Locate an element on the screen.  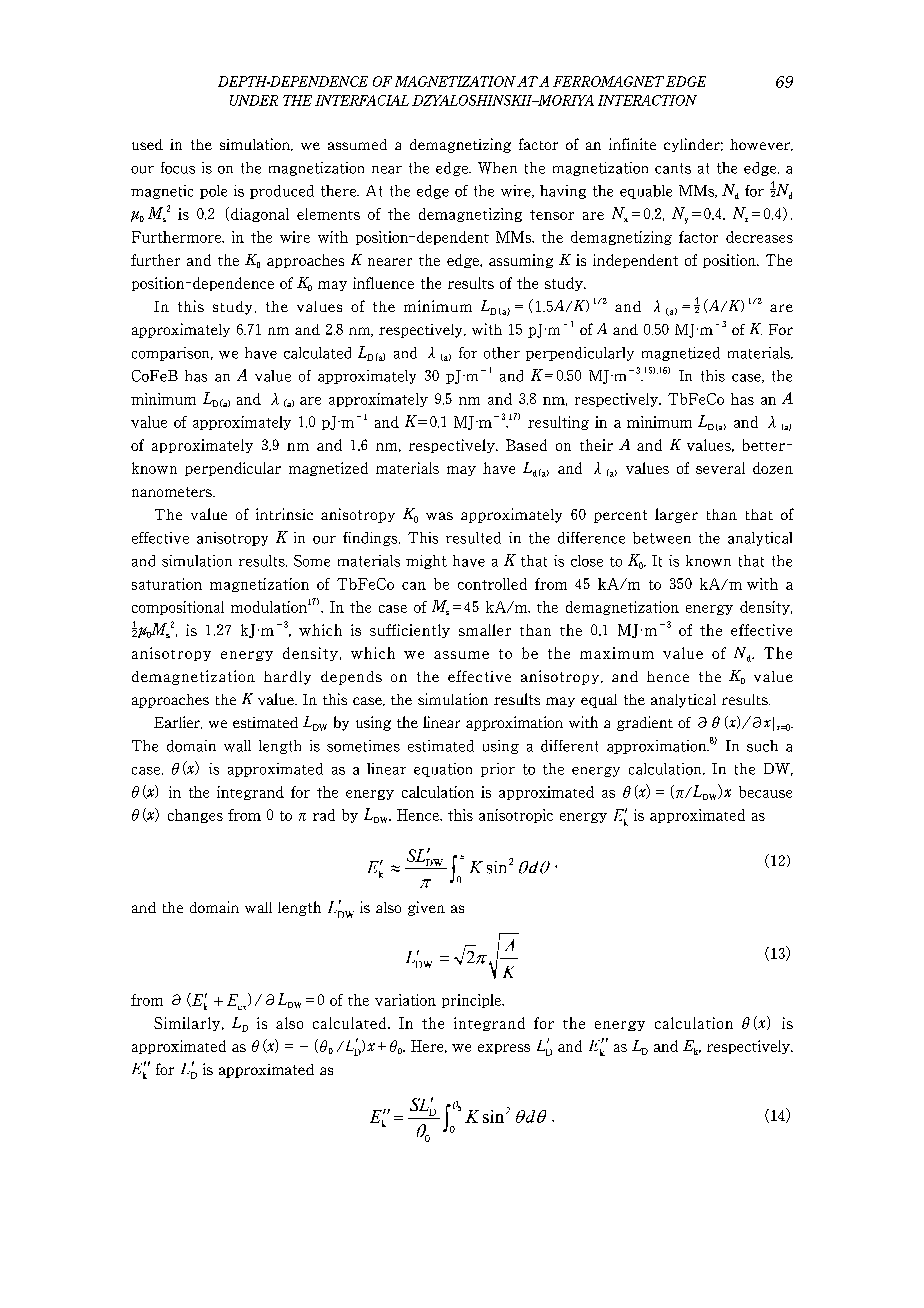
saturation is located at coordinates (167, 584).
